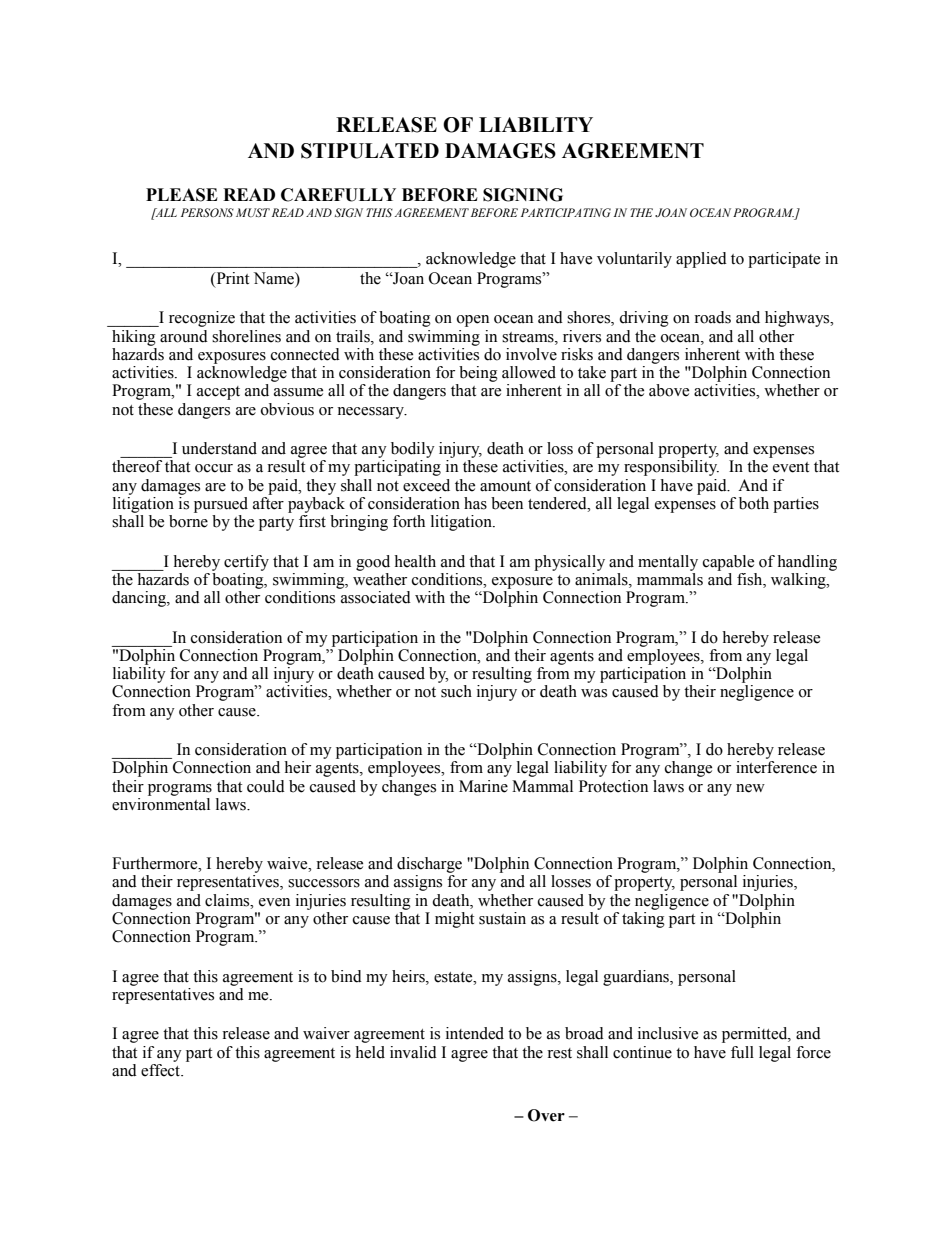 This screenshot has width=952, height=1233. What do you see at coordinates (813, 1052) in the screenshot?
I see `force` at bounding box center [813, 1052].
